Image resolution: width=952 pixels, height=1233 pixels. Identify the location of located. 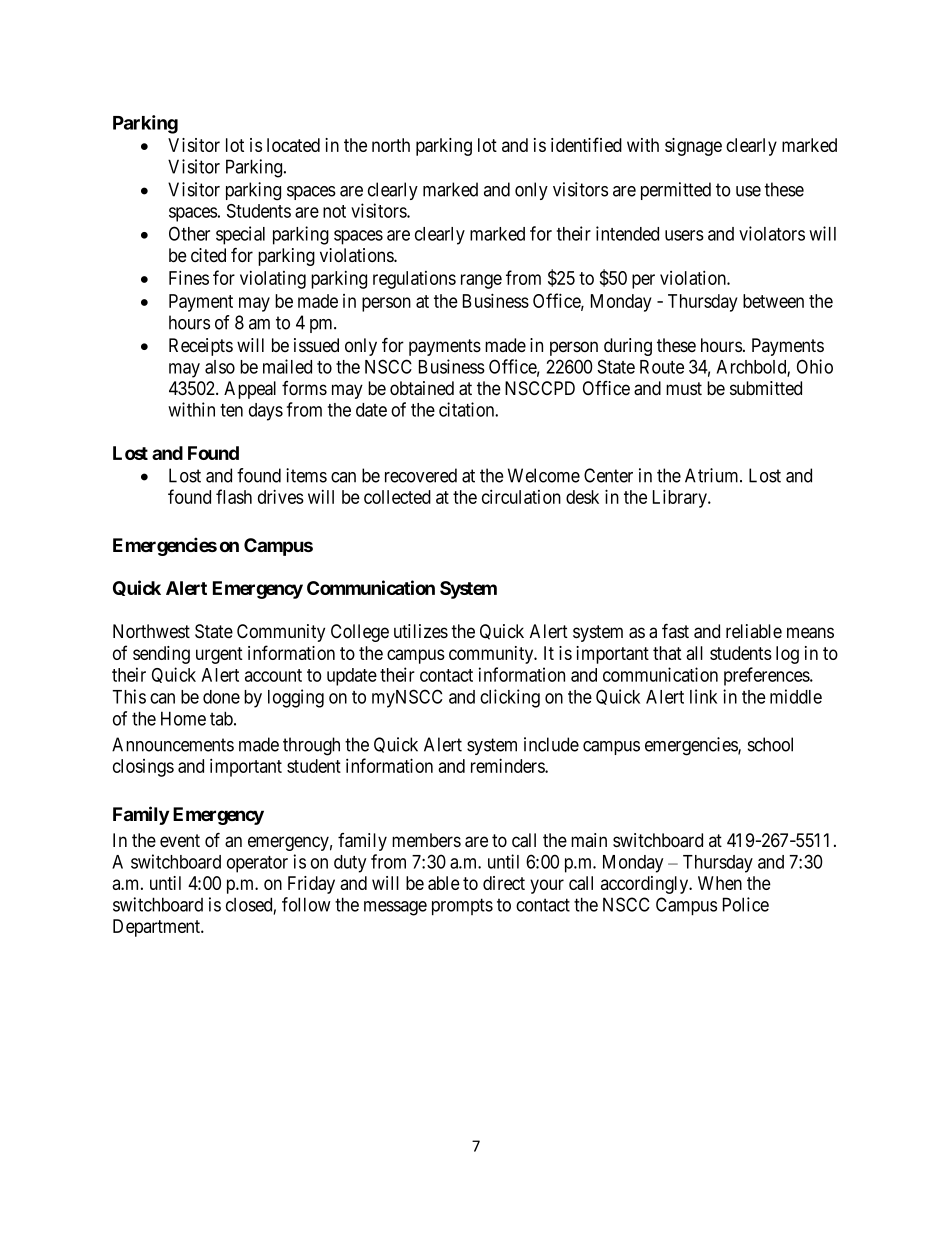
(293, 145).
